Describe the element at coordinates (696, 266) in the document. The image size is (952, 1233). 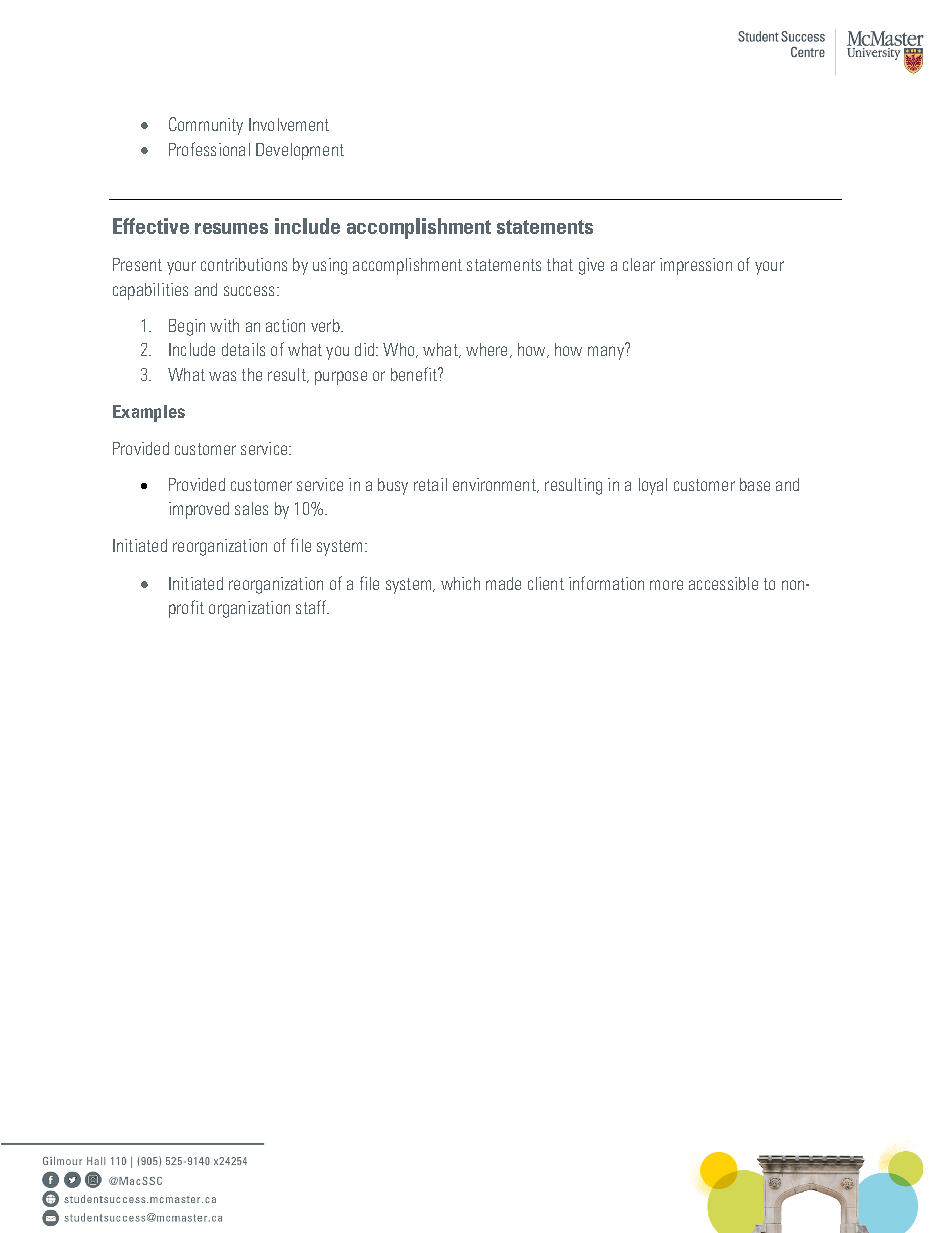
I see `impression` at that location.
